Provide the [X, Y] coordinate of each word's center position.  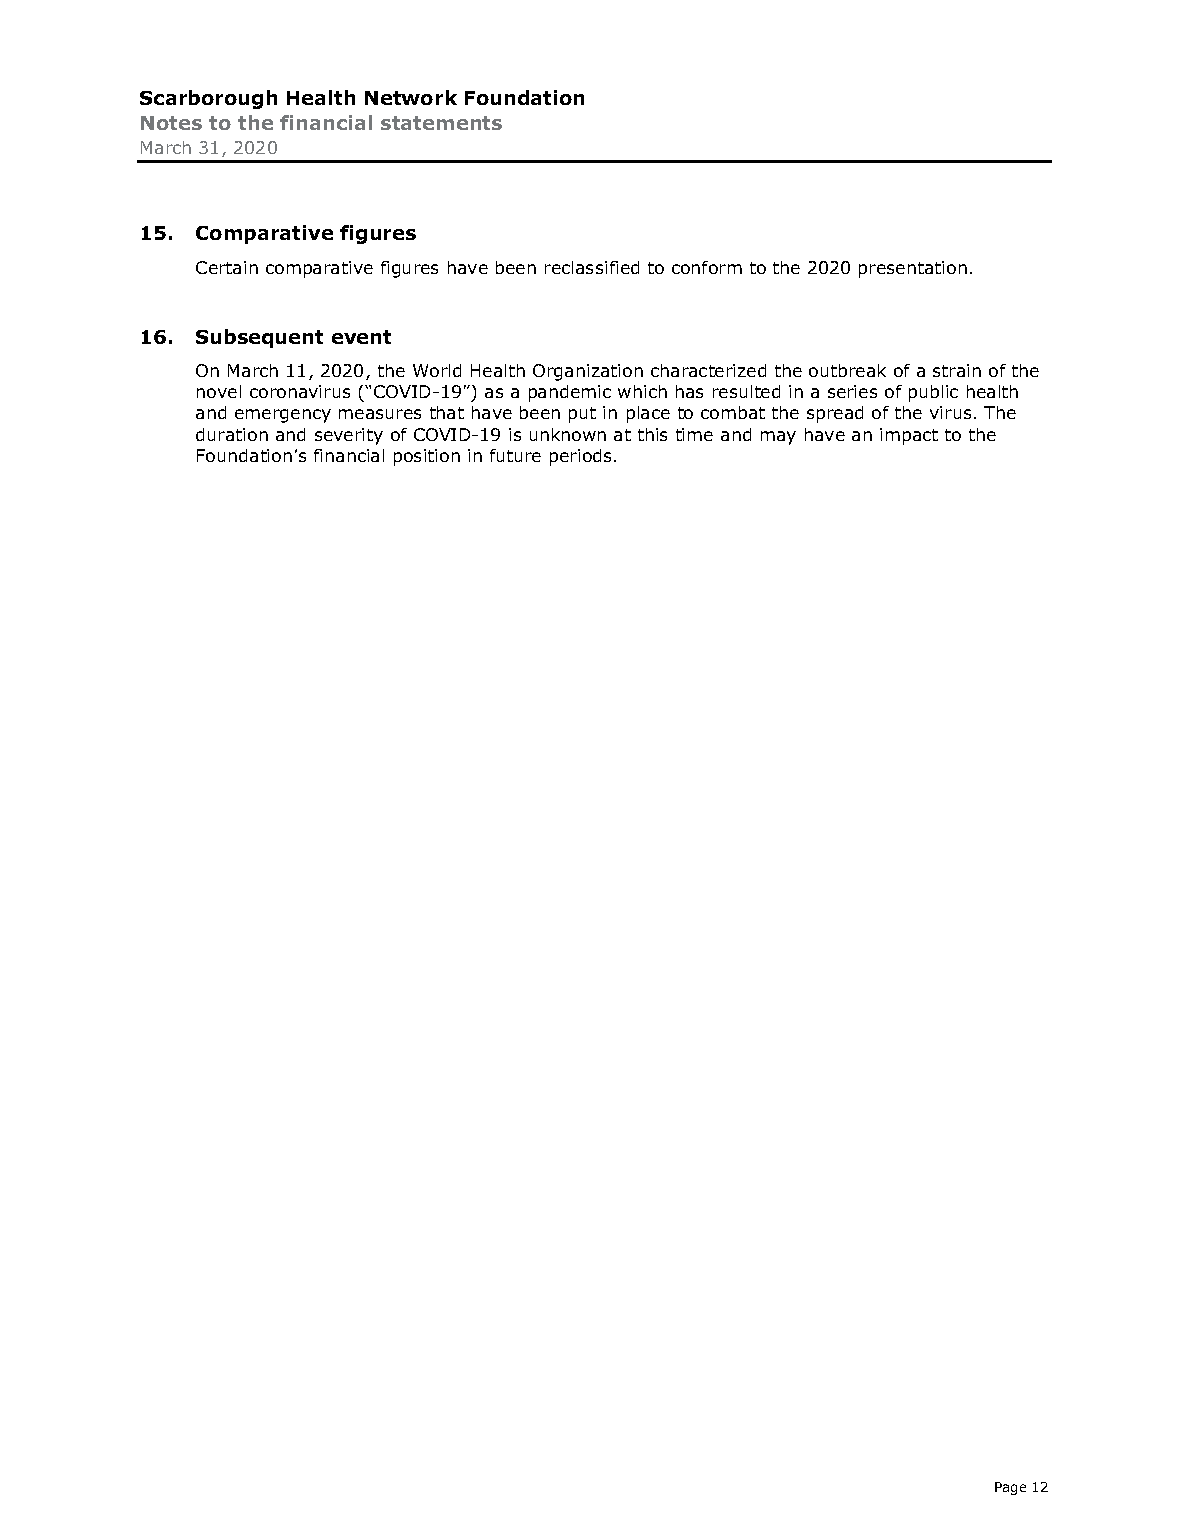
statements [441, 123]
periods [582, 457]
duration [232, 434]
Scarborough [208, 99]
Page [1010, 1488]
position [427, 457]
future [515, 455]
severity [349, 436]
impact [909, 436]
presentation [913, 269]
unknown [568, 434]
